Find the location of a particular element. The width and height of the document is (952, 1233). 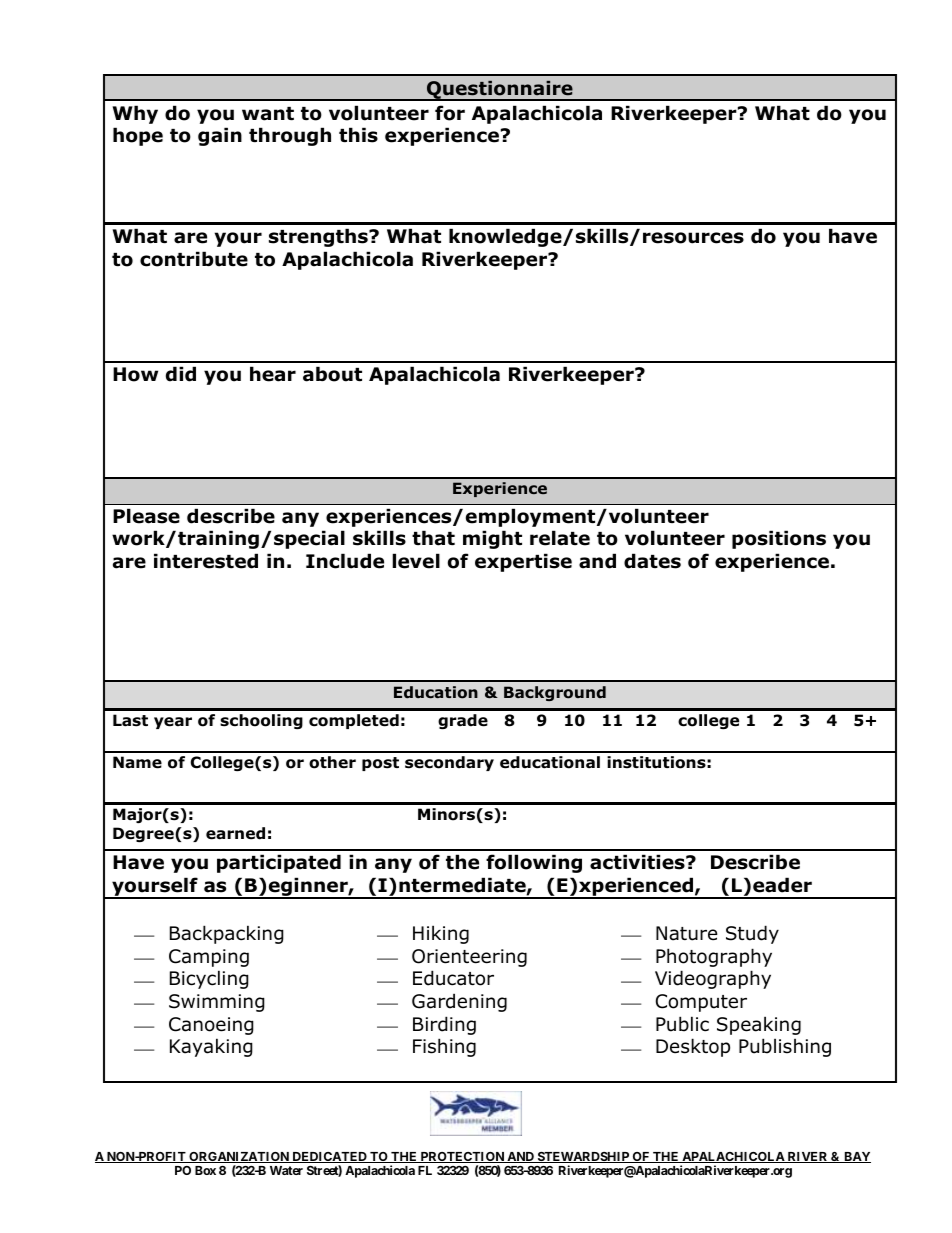

for is located at coordinates (450, 113).
